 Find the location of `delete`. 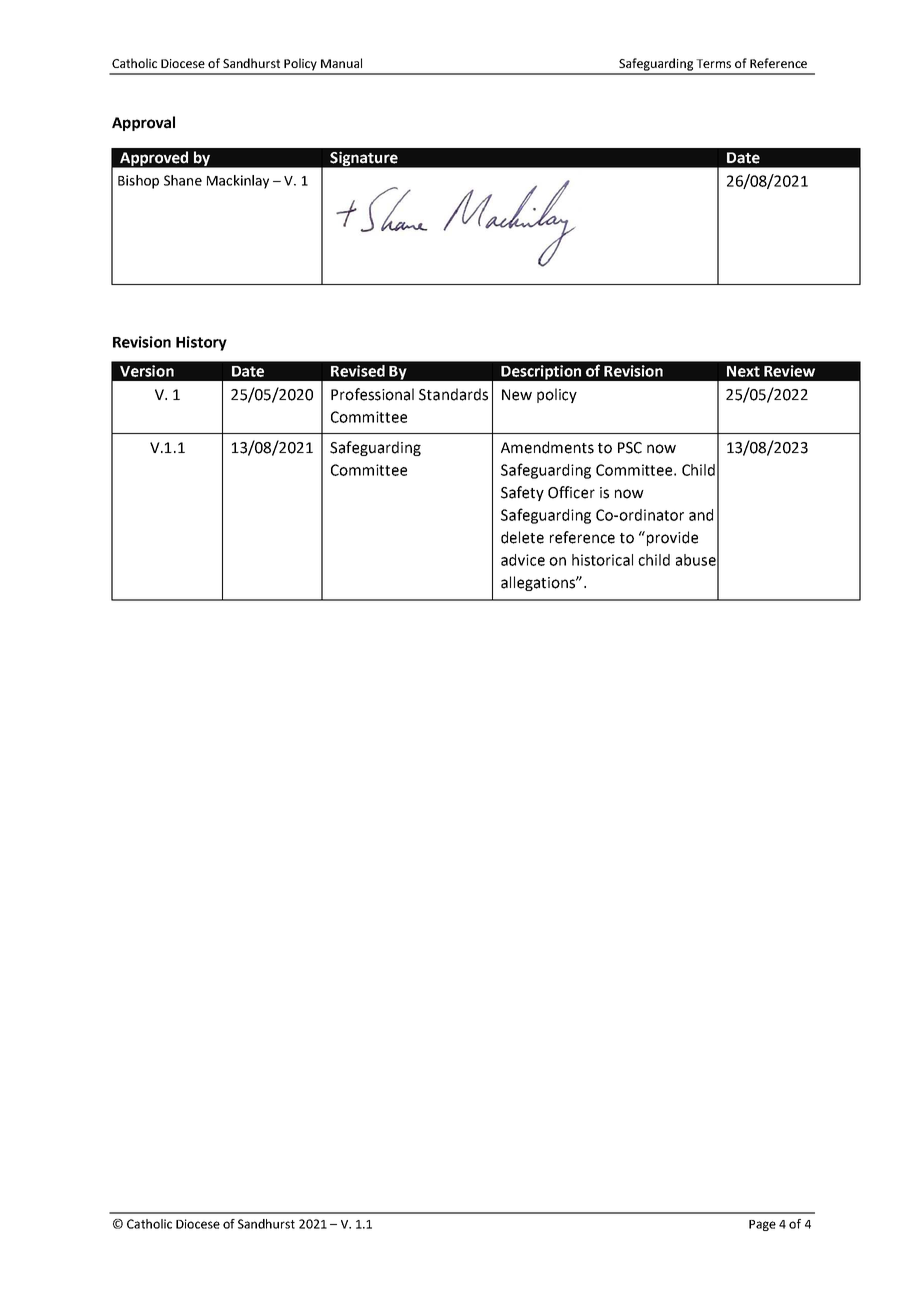

delete is located at coordinates (522, 537).
